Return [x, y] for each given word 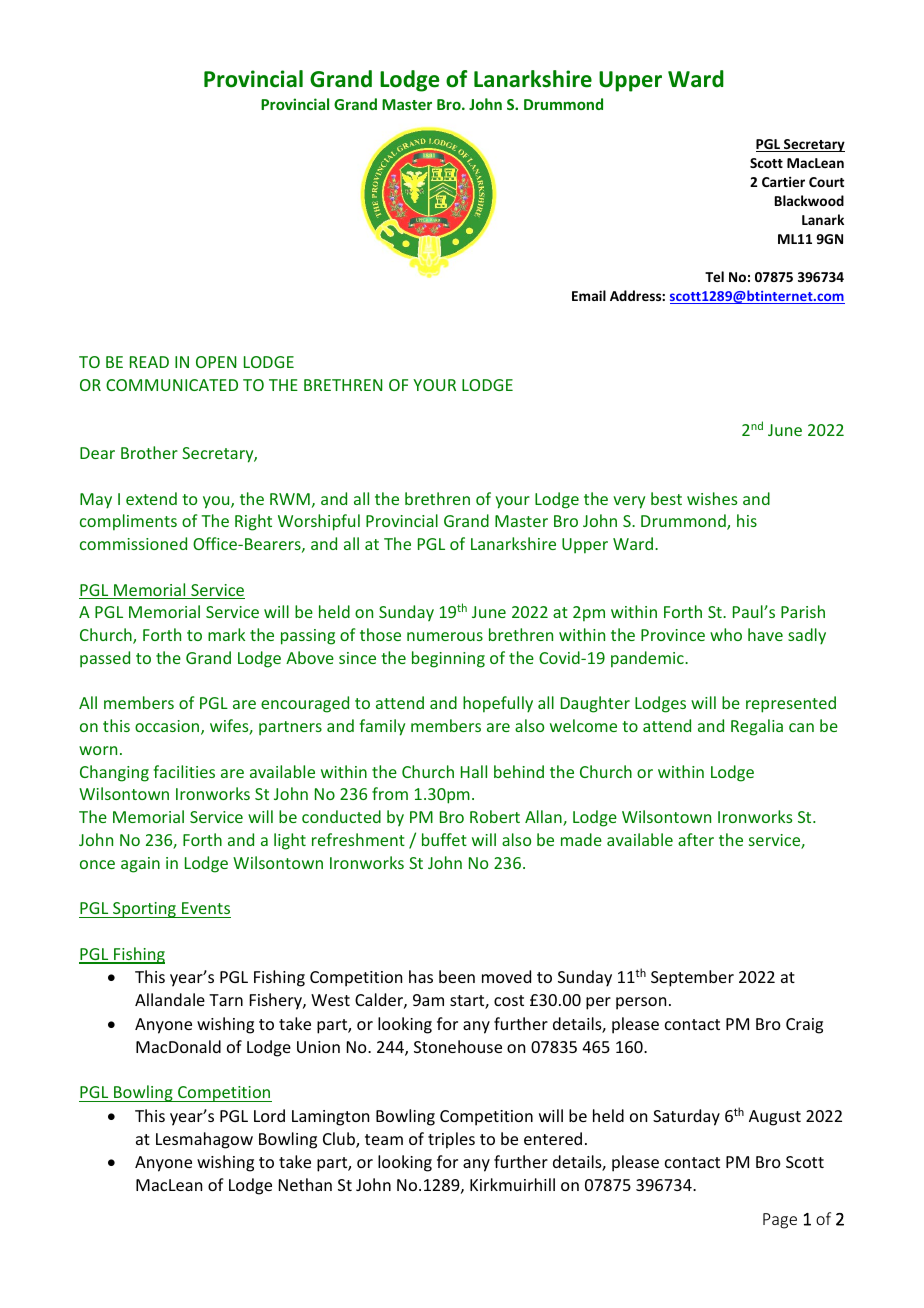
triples [451, 1140]
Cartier [783, 181]
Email [589, 295]
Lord [269, 1115]
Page [780, 1221]
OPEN [216, 362]
